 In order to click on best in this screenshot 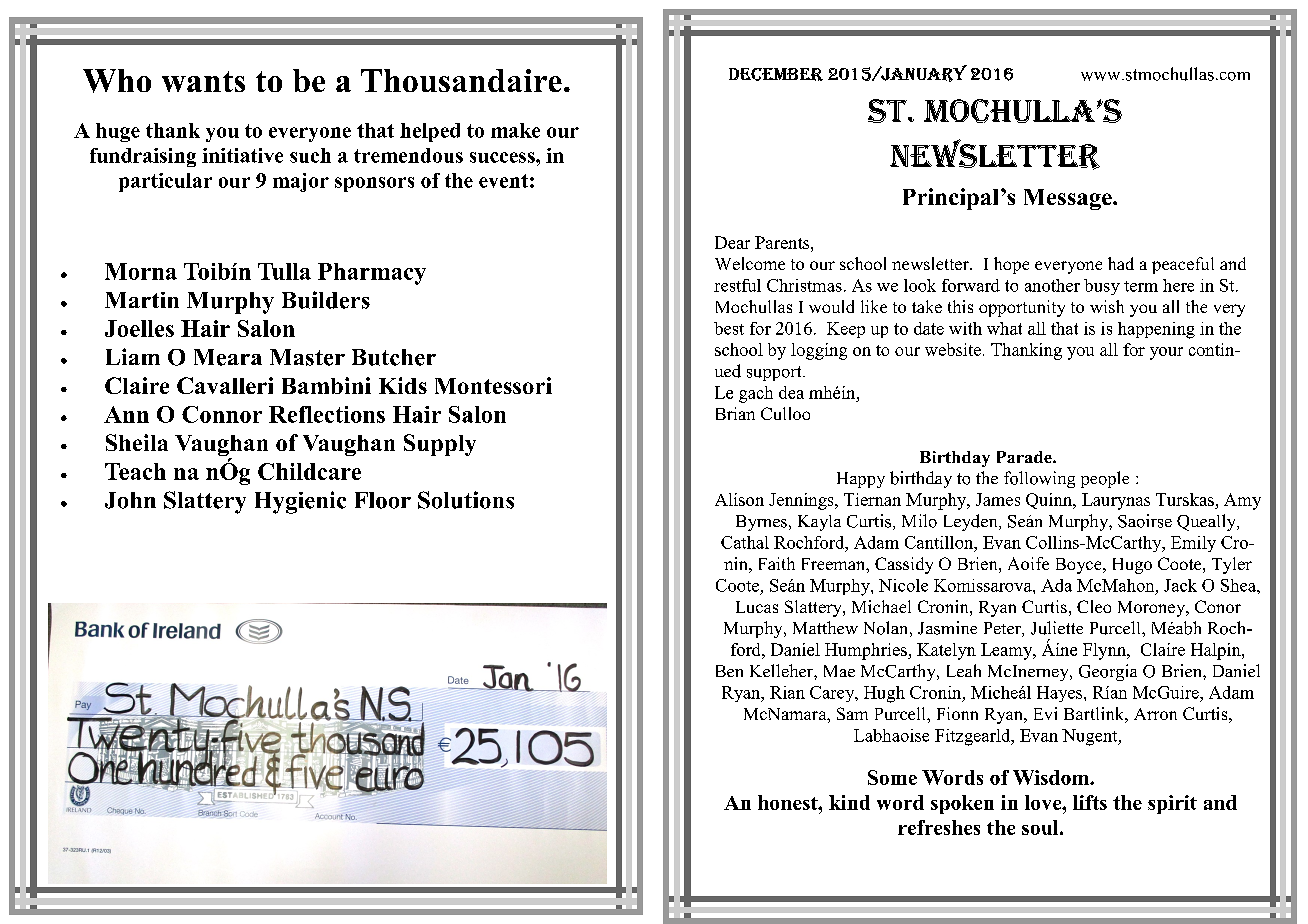, I will do `click(729, 328)`.
